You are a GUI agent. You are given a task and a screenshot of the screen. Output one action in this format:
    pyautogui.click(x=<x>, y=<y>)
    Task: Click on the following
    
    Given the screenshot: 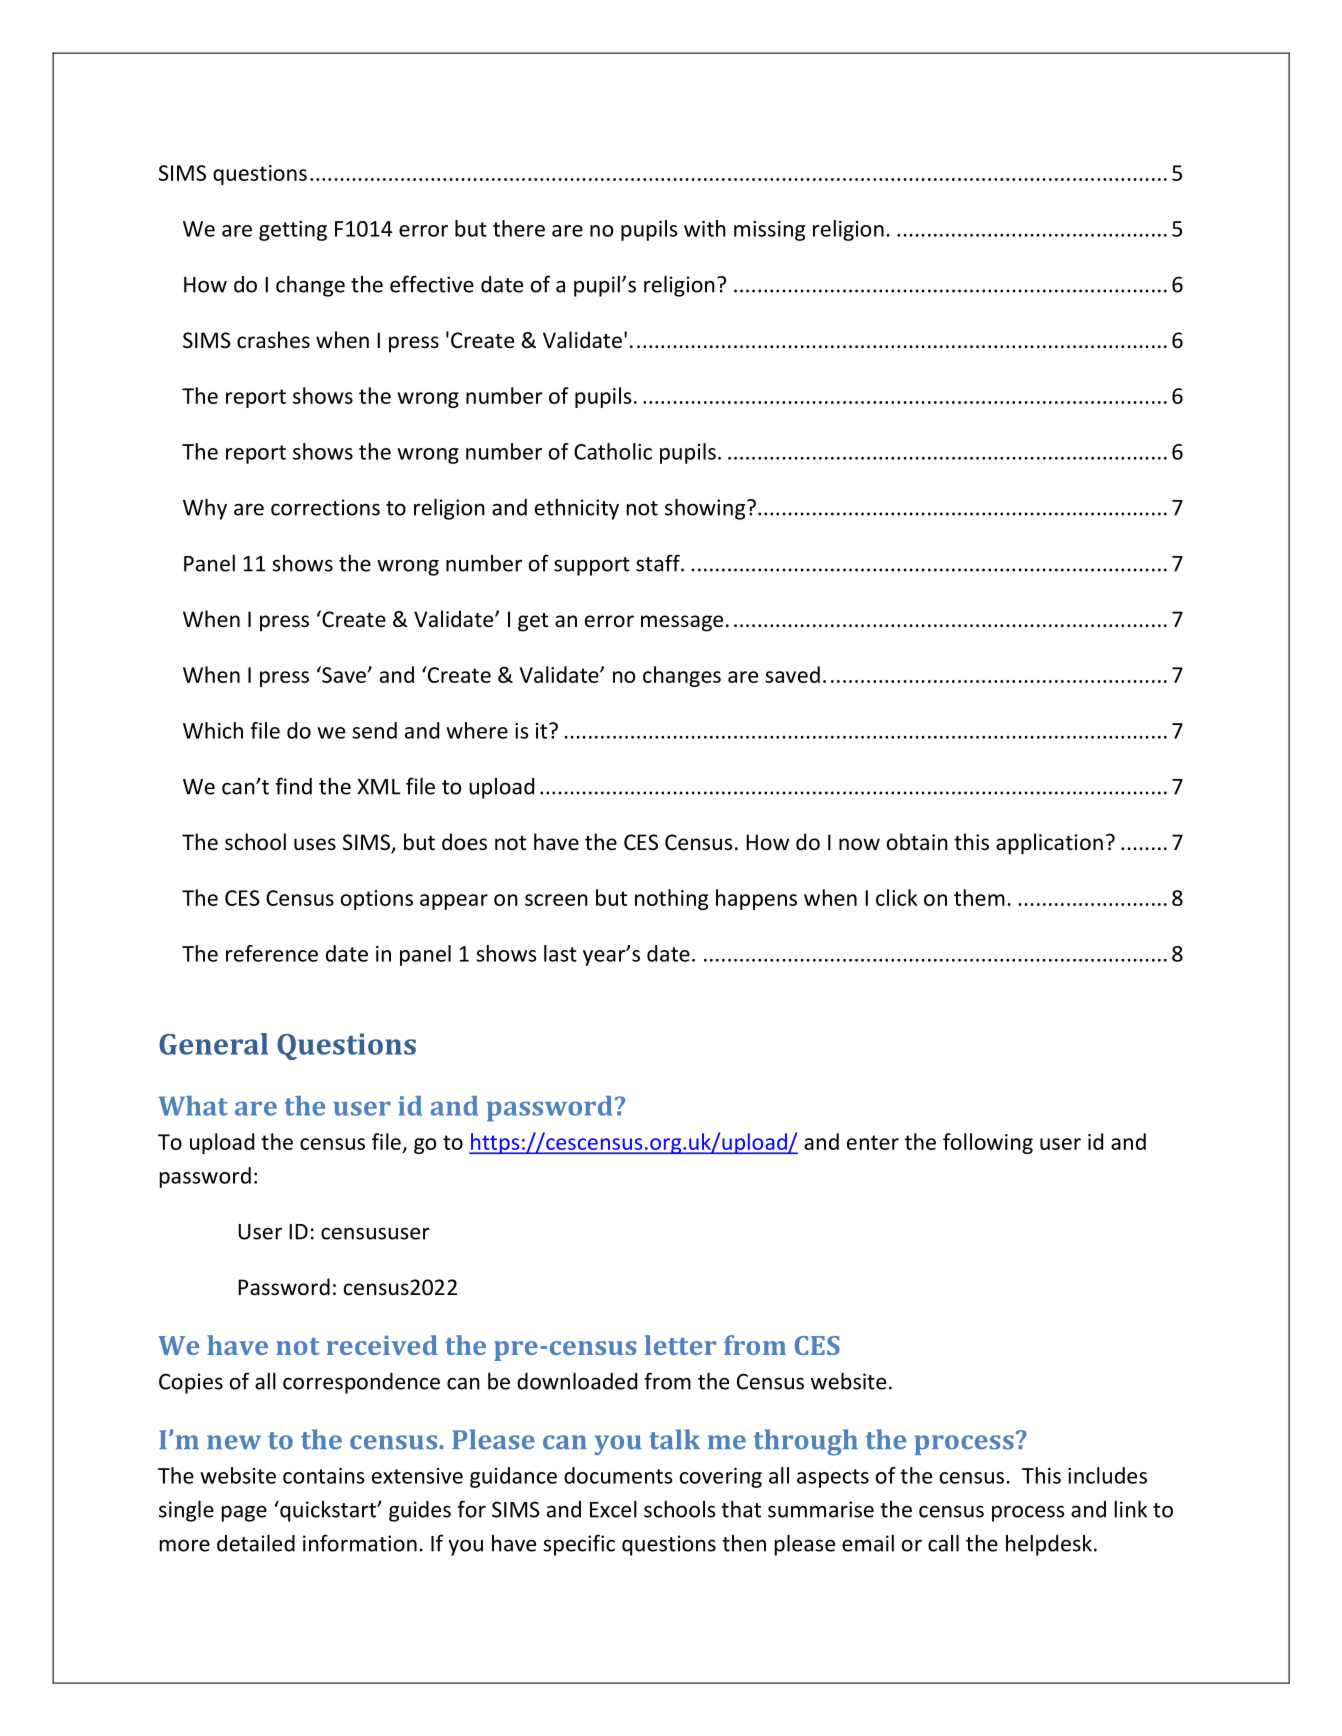 What is the action you would take?
    pyautogui.click(x=988, y=1143)
